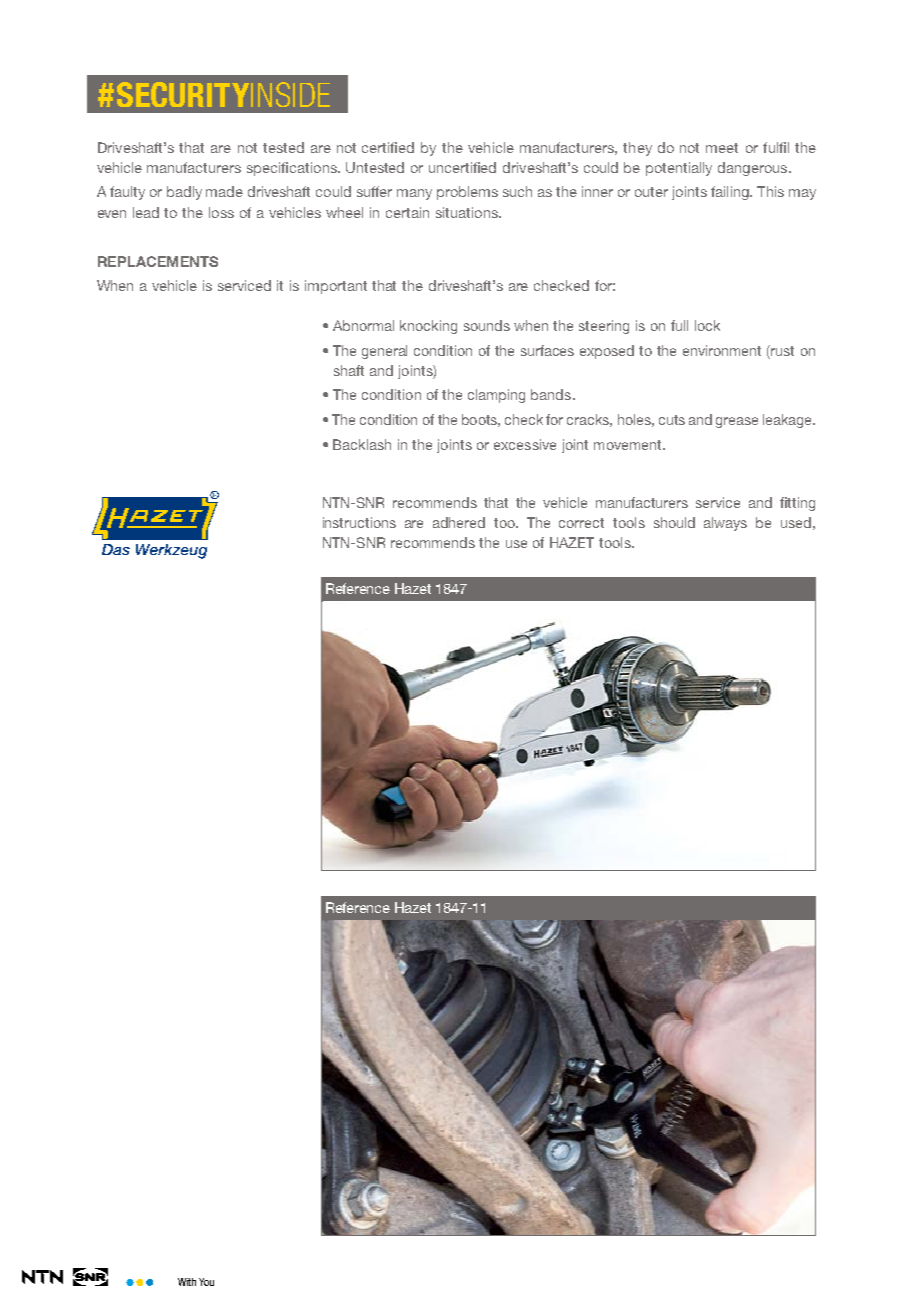 Image resolution: width=924 pixels, height=1308 pixels. What do you see at coordinates (467, 193) in the screenshot?
I see `problems` at bounding box center [467, 193].
